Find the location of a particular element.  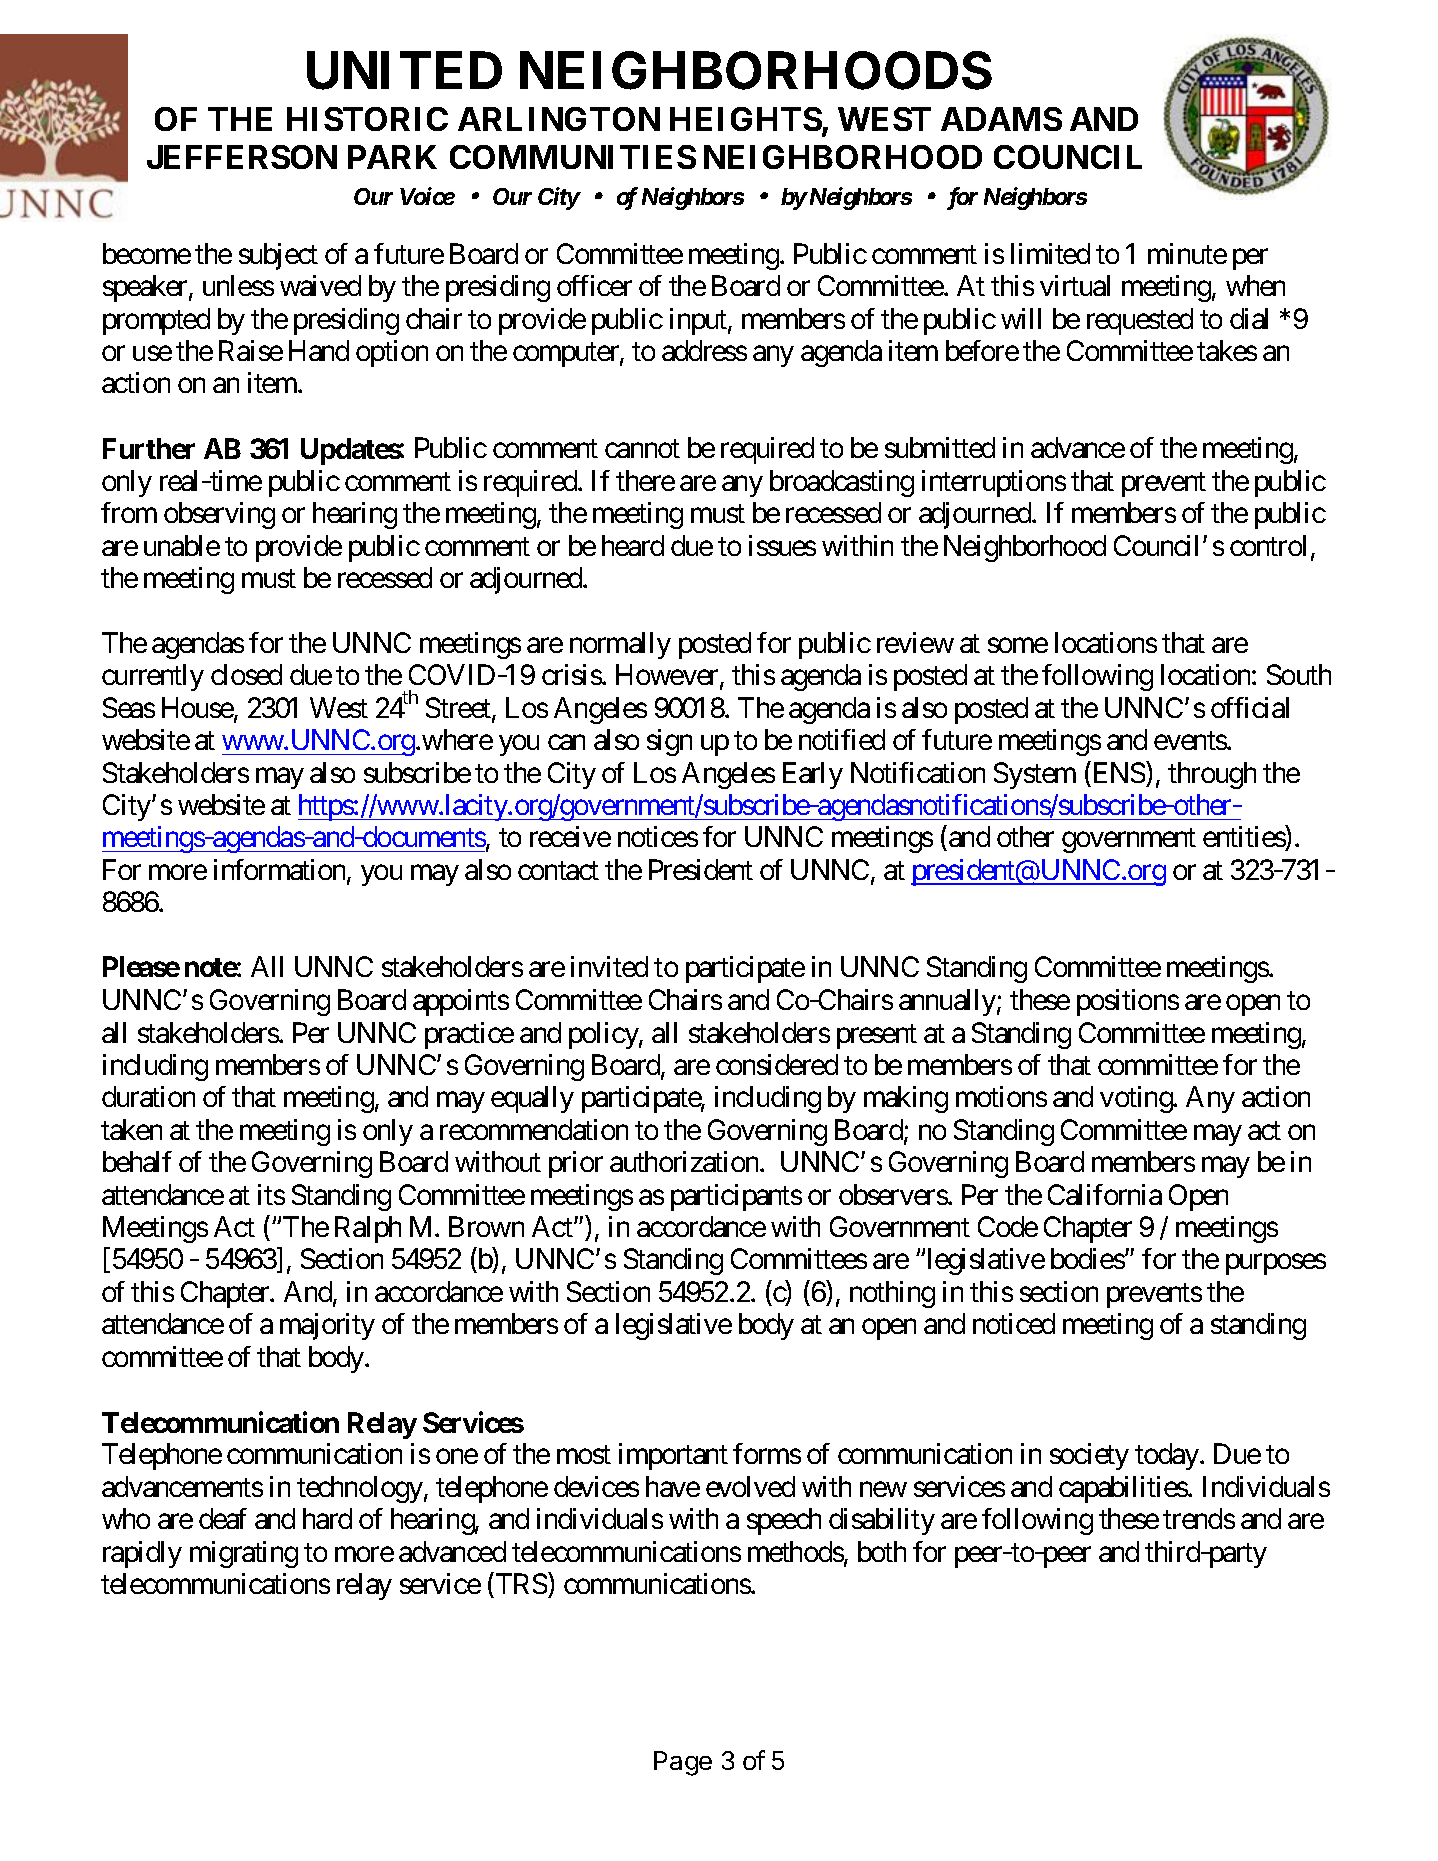

invited is located at coordinates (609, 966).
